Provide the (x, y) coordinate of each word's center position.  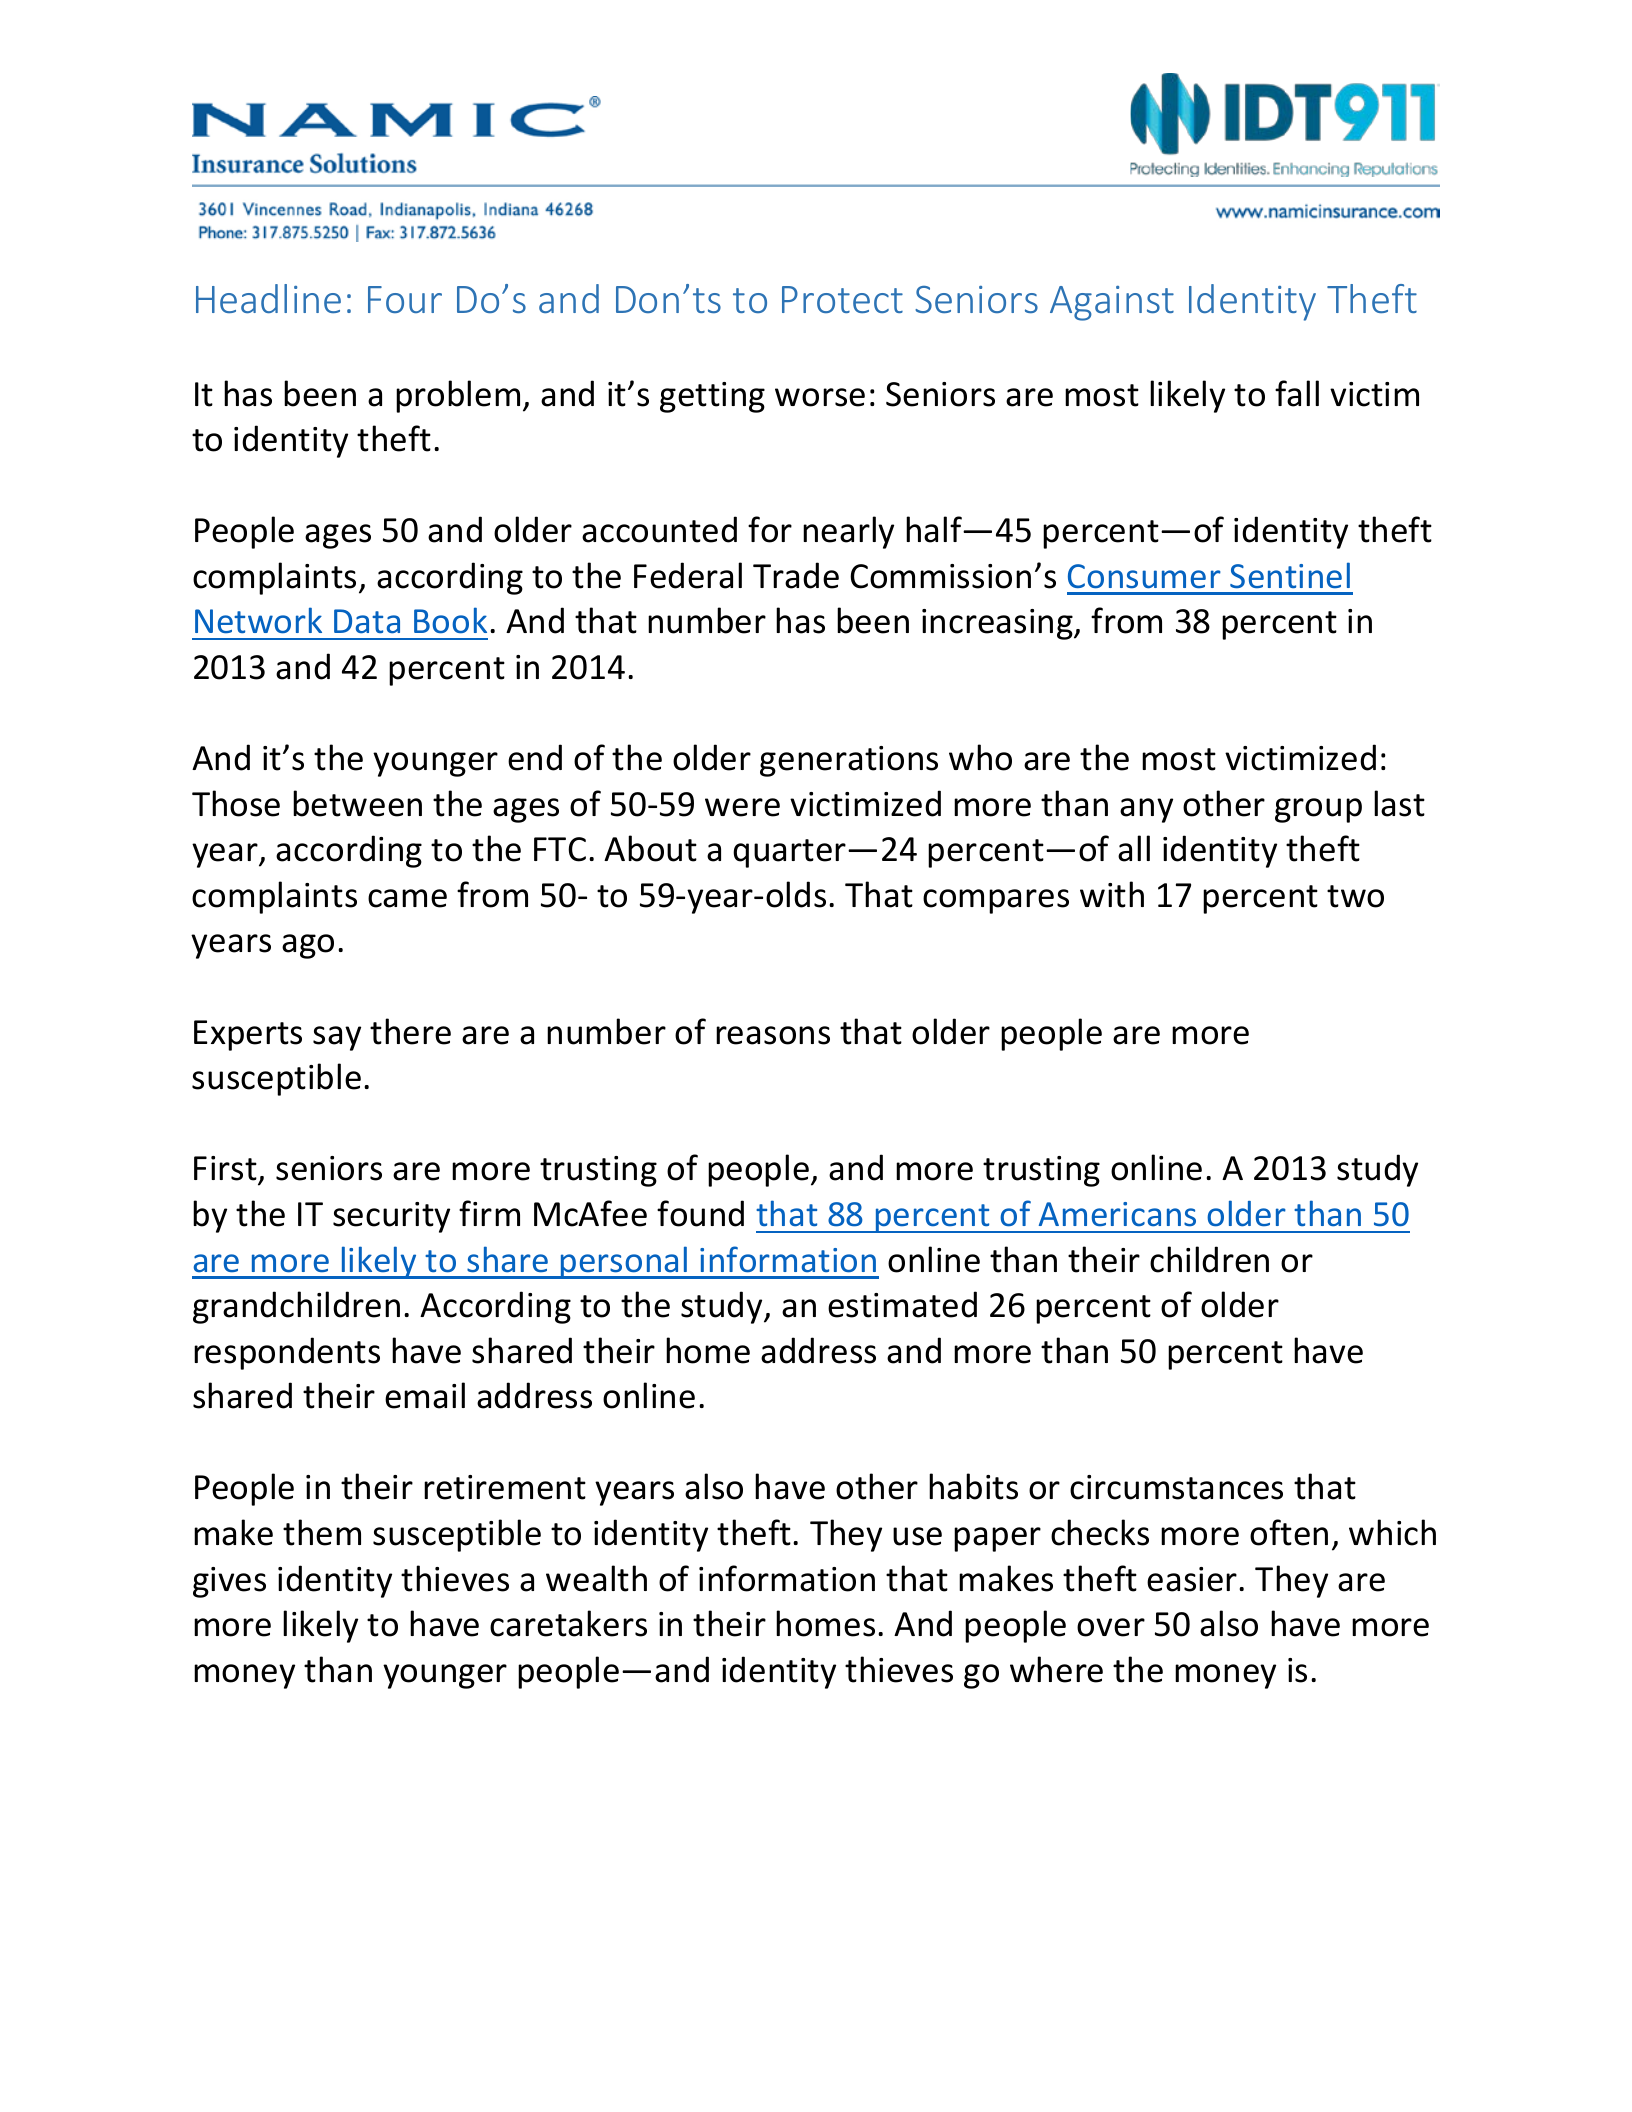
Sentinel (1290, 575)
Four (405, 299)
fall (1297, 393)
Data (367, 621)
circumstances (1176, 1487)
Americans (1117, 1214)
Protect (842, 299)
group (1318, 810)
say (337, 1038)
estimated (902, 1304)
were (742, 807)
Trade (796, 575)
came (407, 898)
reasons (773, 1035)
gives (229, 1582)
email (425, 1395)
